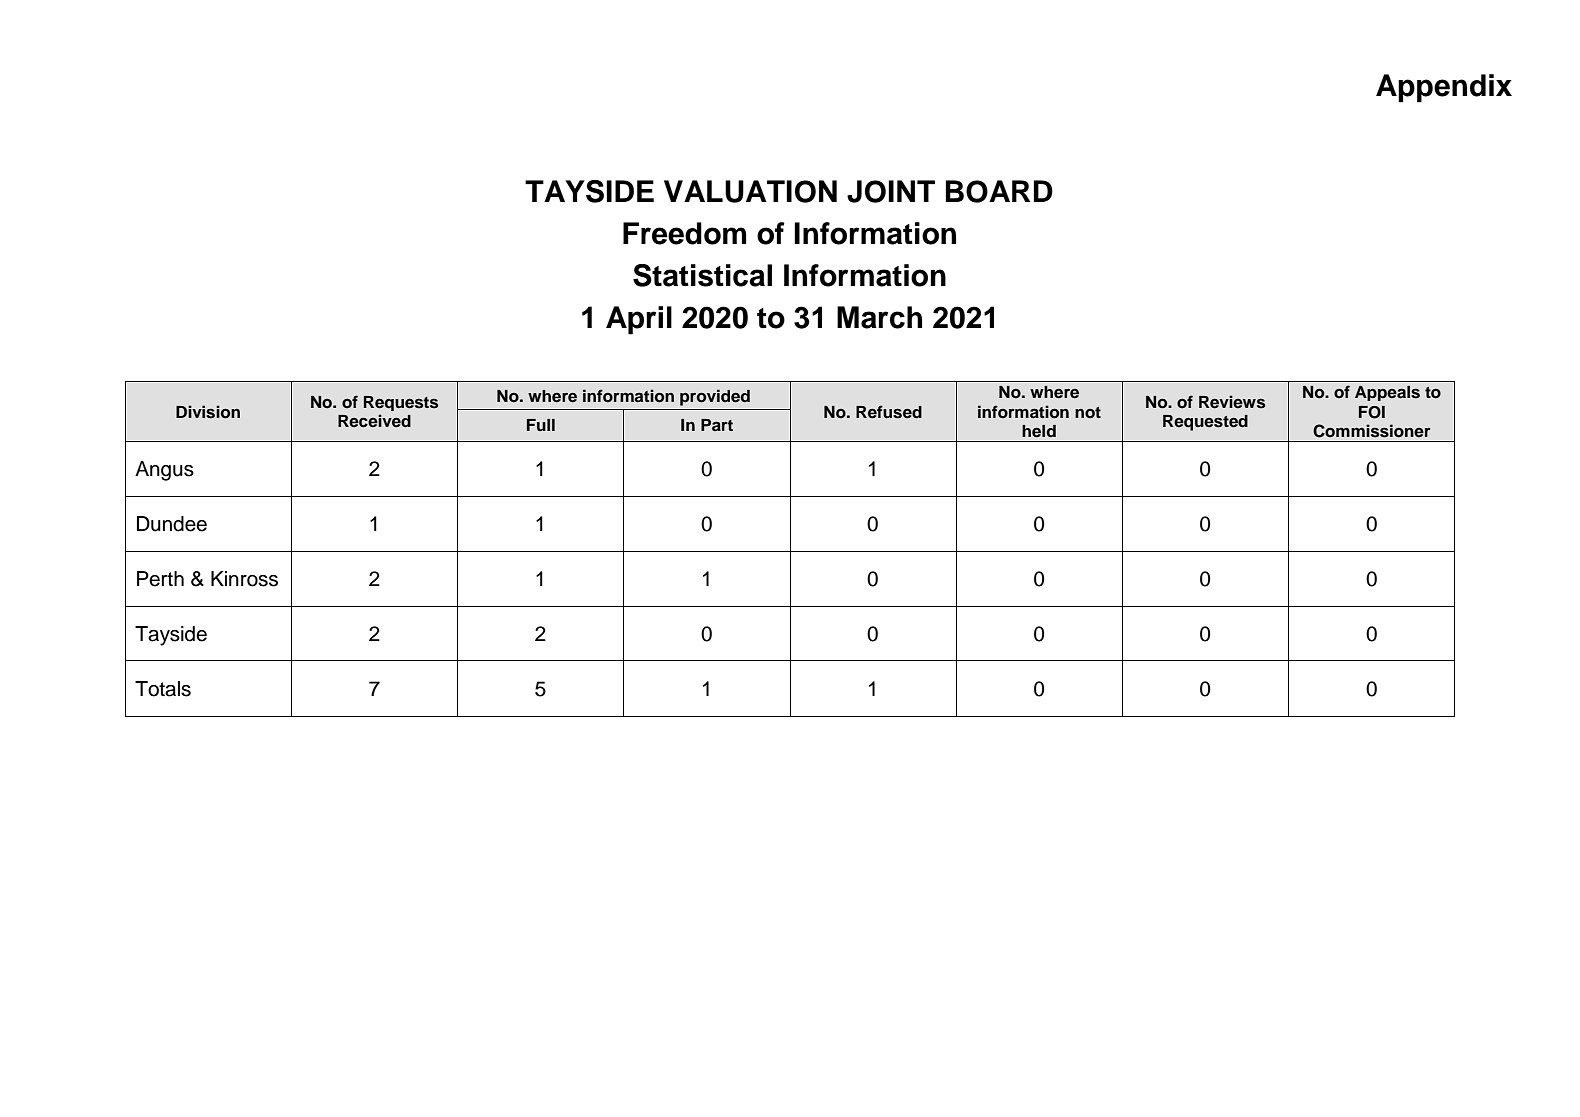 The height and width of the document is (1117, 1580). I want to click on Perth, so click(160, 579).
